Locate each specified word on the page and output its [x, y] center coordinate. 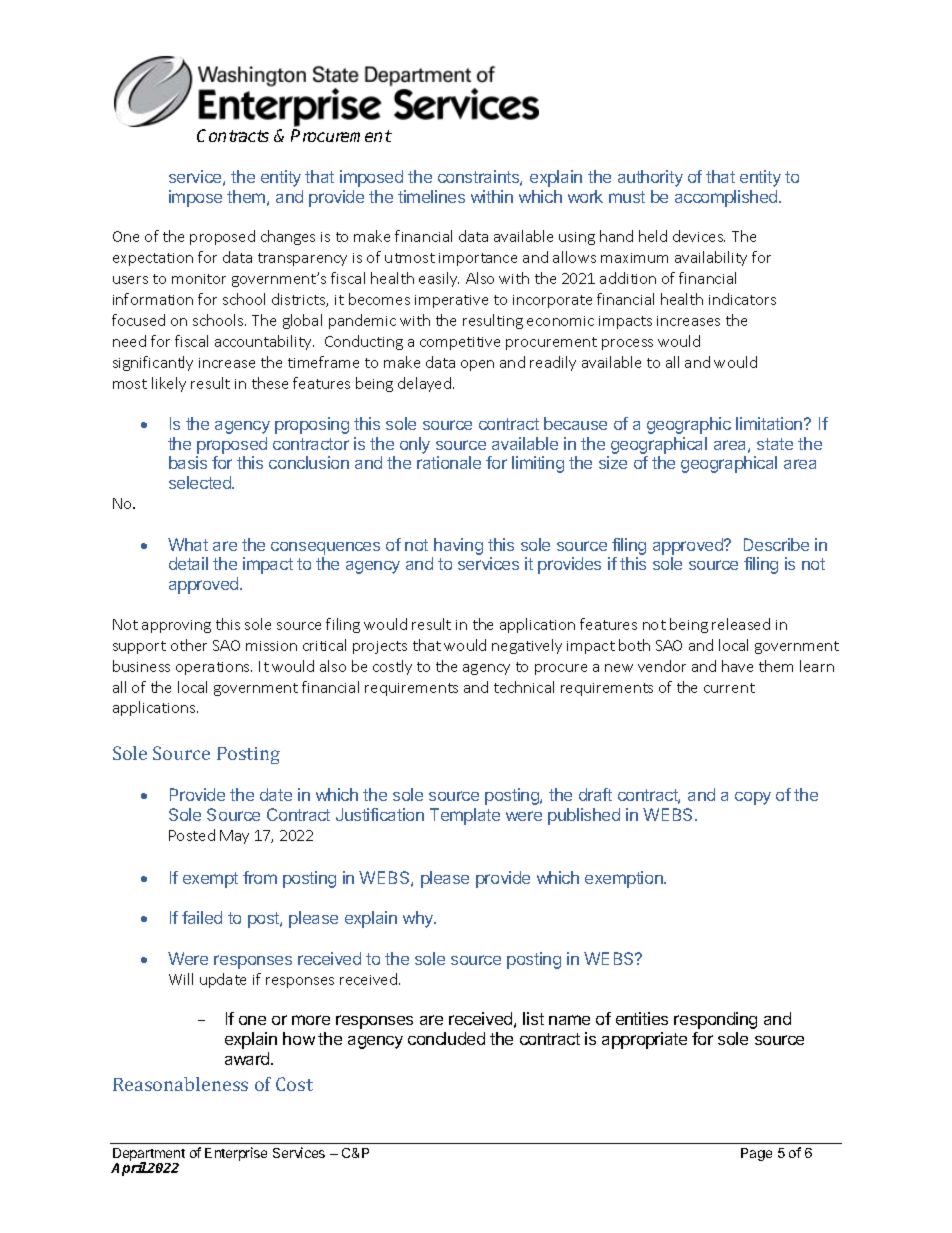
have [737, 666]
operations [214, 668]
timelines [431, 196]
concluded [446, 1038]
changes [288, 237]
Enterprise [236, 1154]
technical [524, 687]
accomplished [727, 198]
